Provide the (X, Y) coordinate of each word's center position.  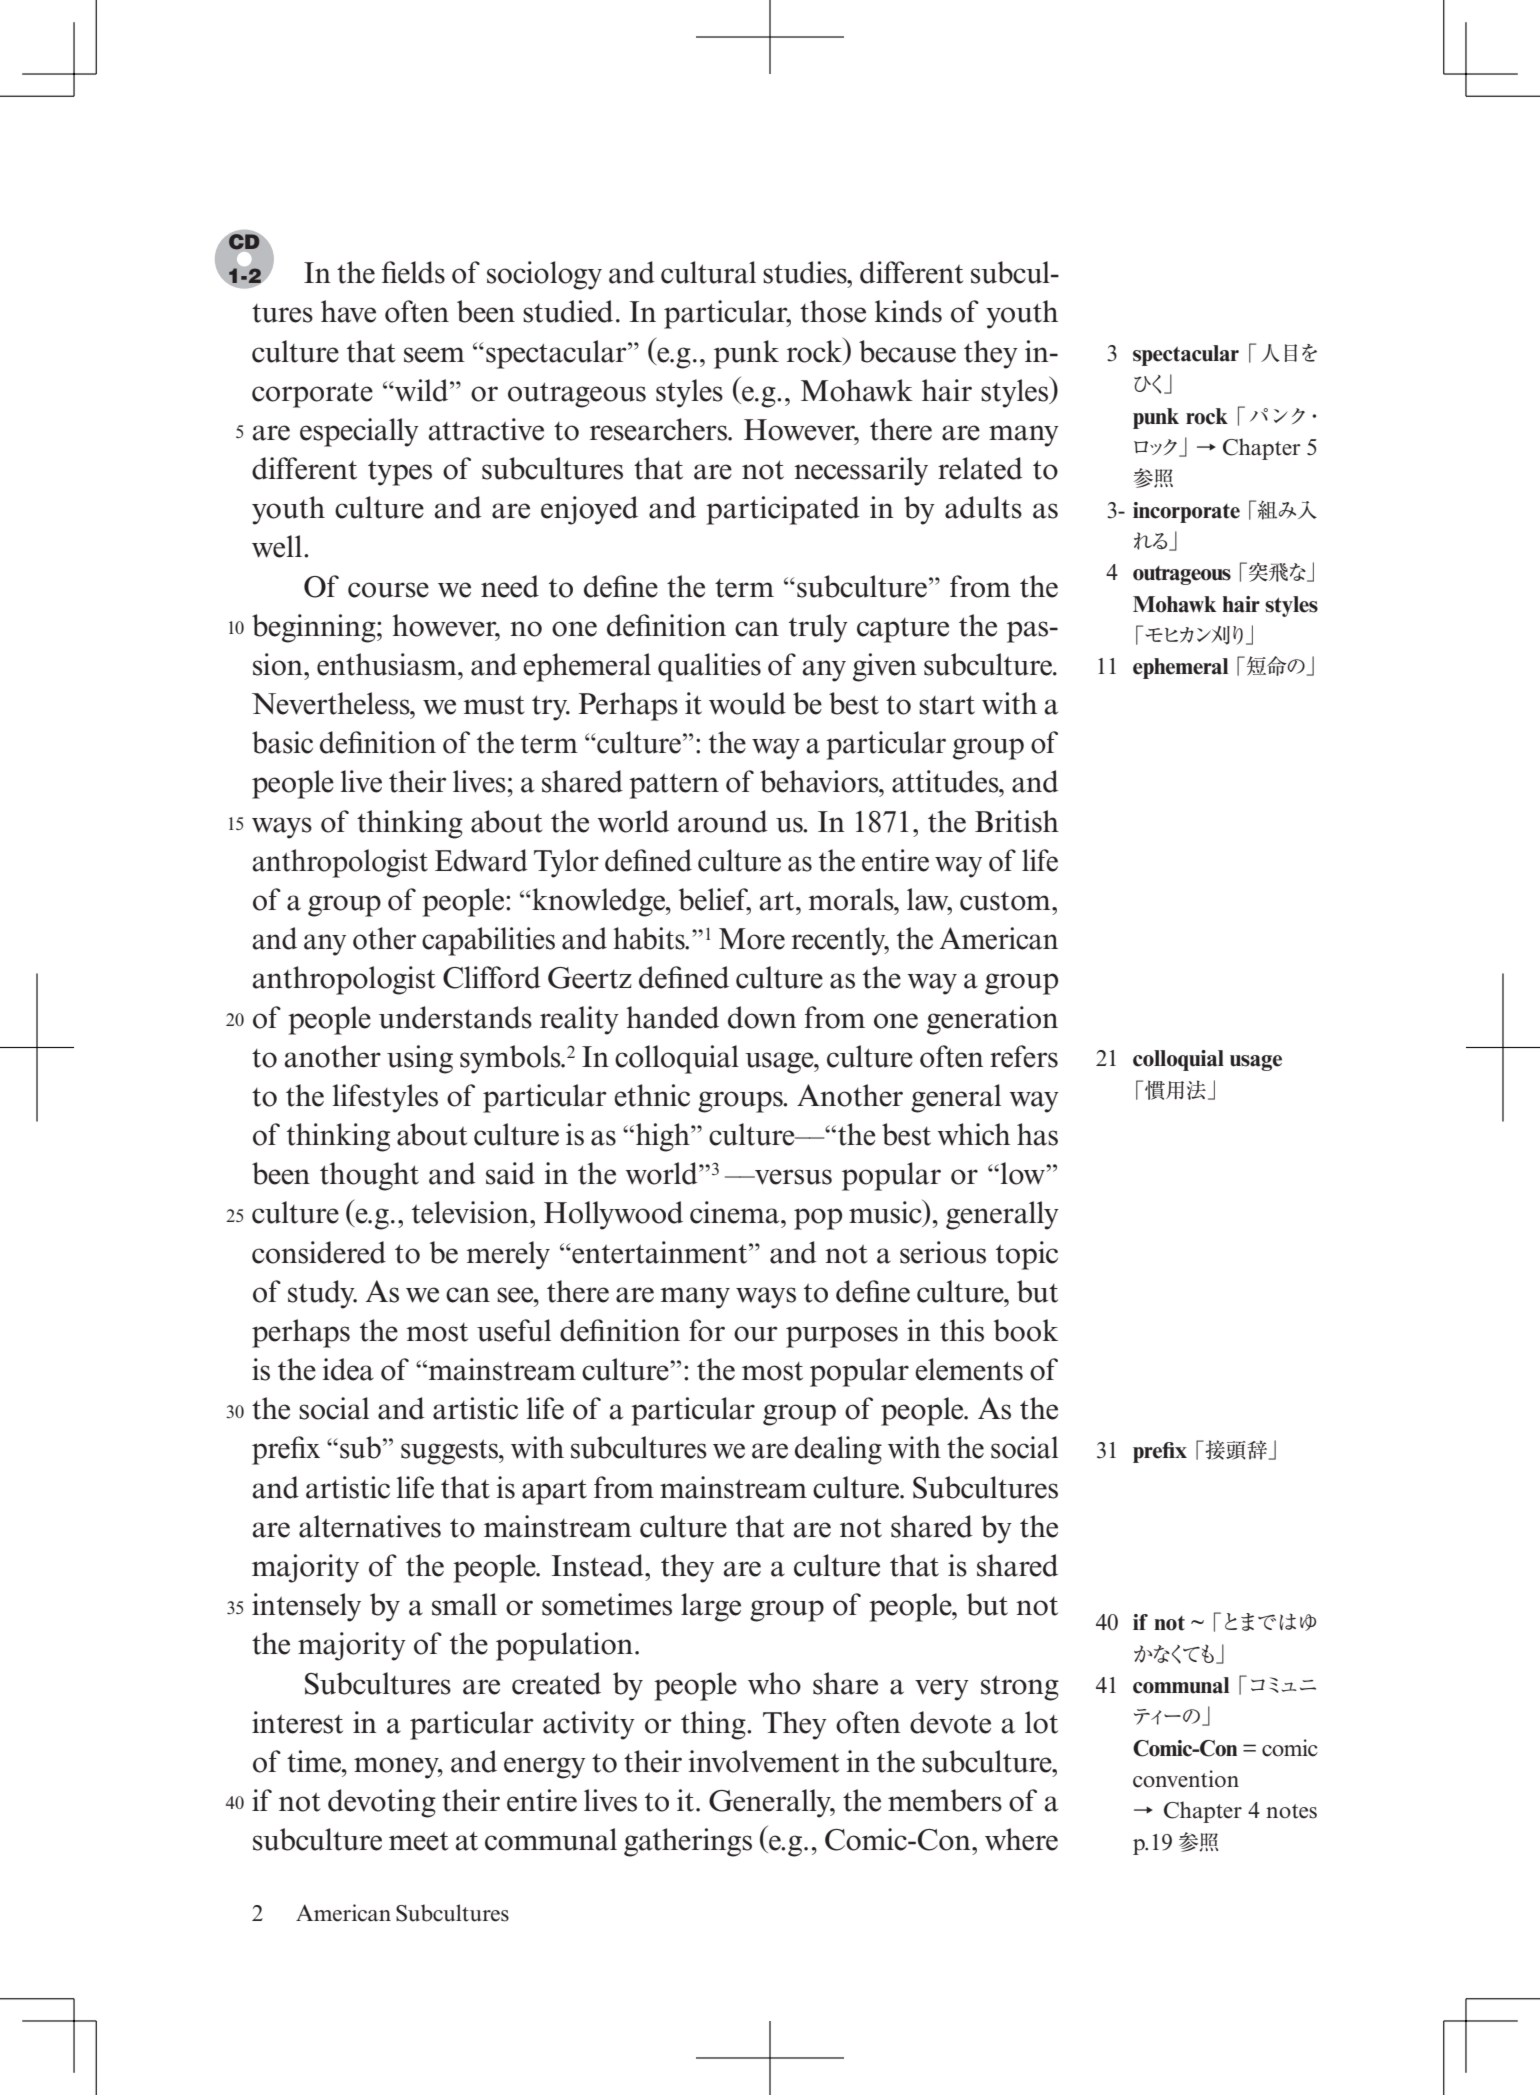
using (420, 1059)
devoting (382, 1803)
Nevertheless (332, 703)
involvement (764, 1761)
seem (434, 355)
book (1026, 1330)
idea (348, 1369)
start (947, 705)
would (747, 703)
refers (1024, 1056)
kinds (908, 311)
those (833, 311)
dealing (838, 1450)
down (762, 1017)
